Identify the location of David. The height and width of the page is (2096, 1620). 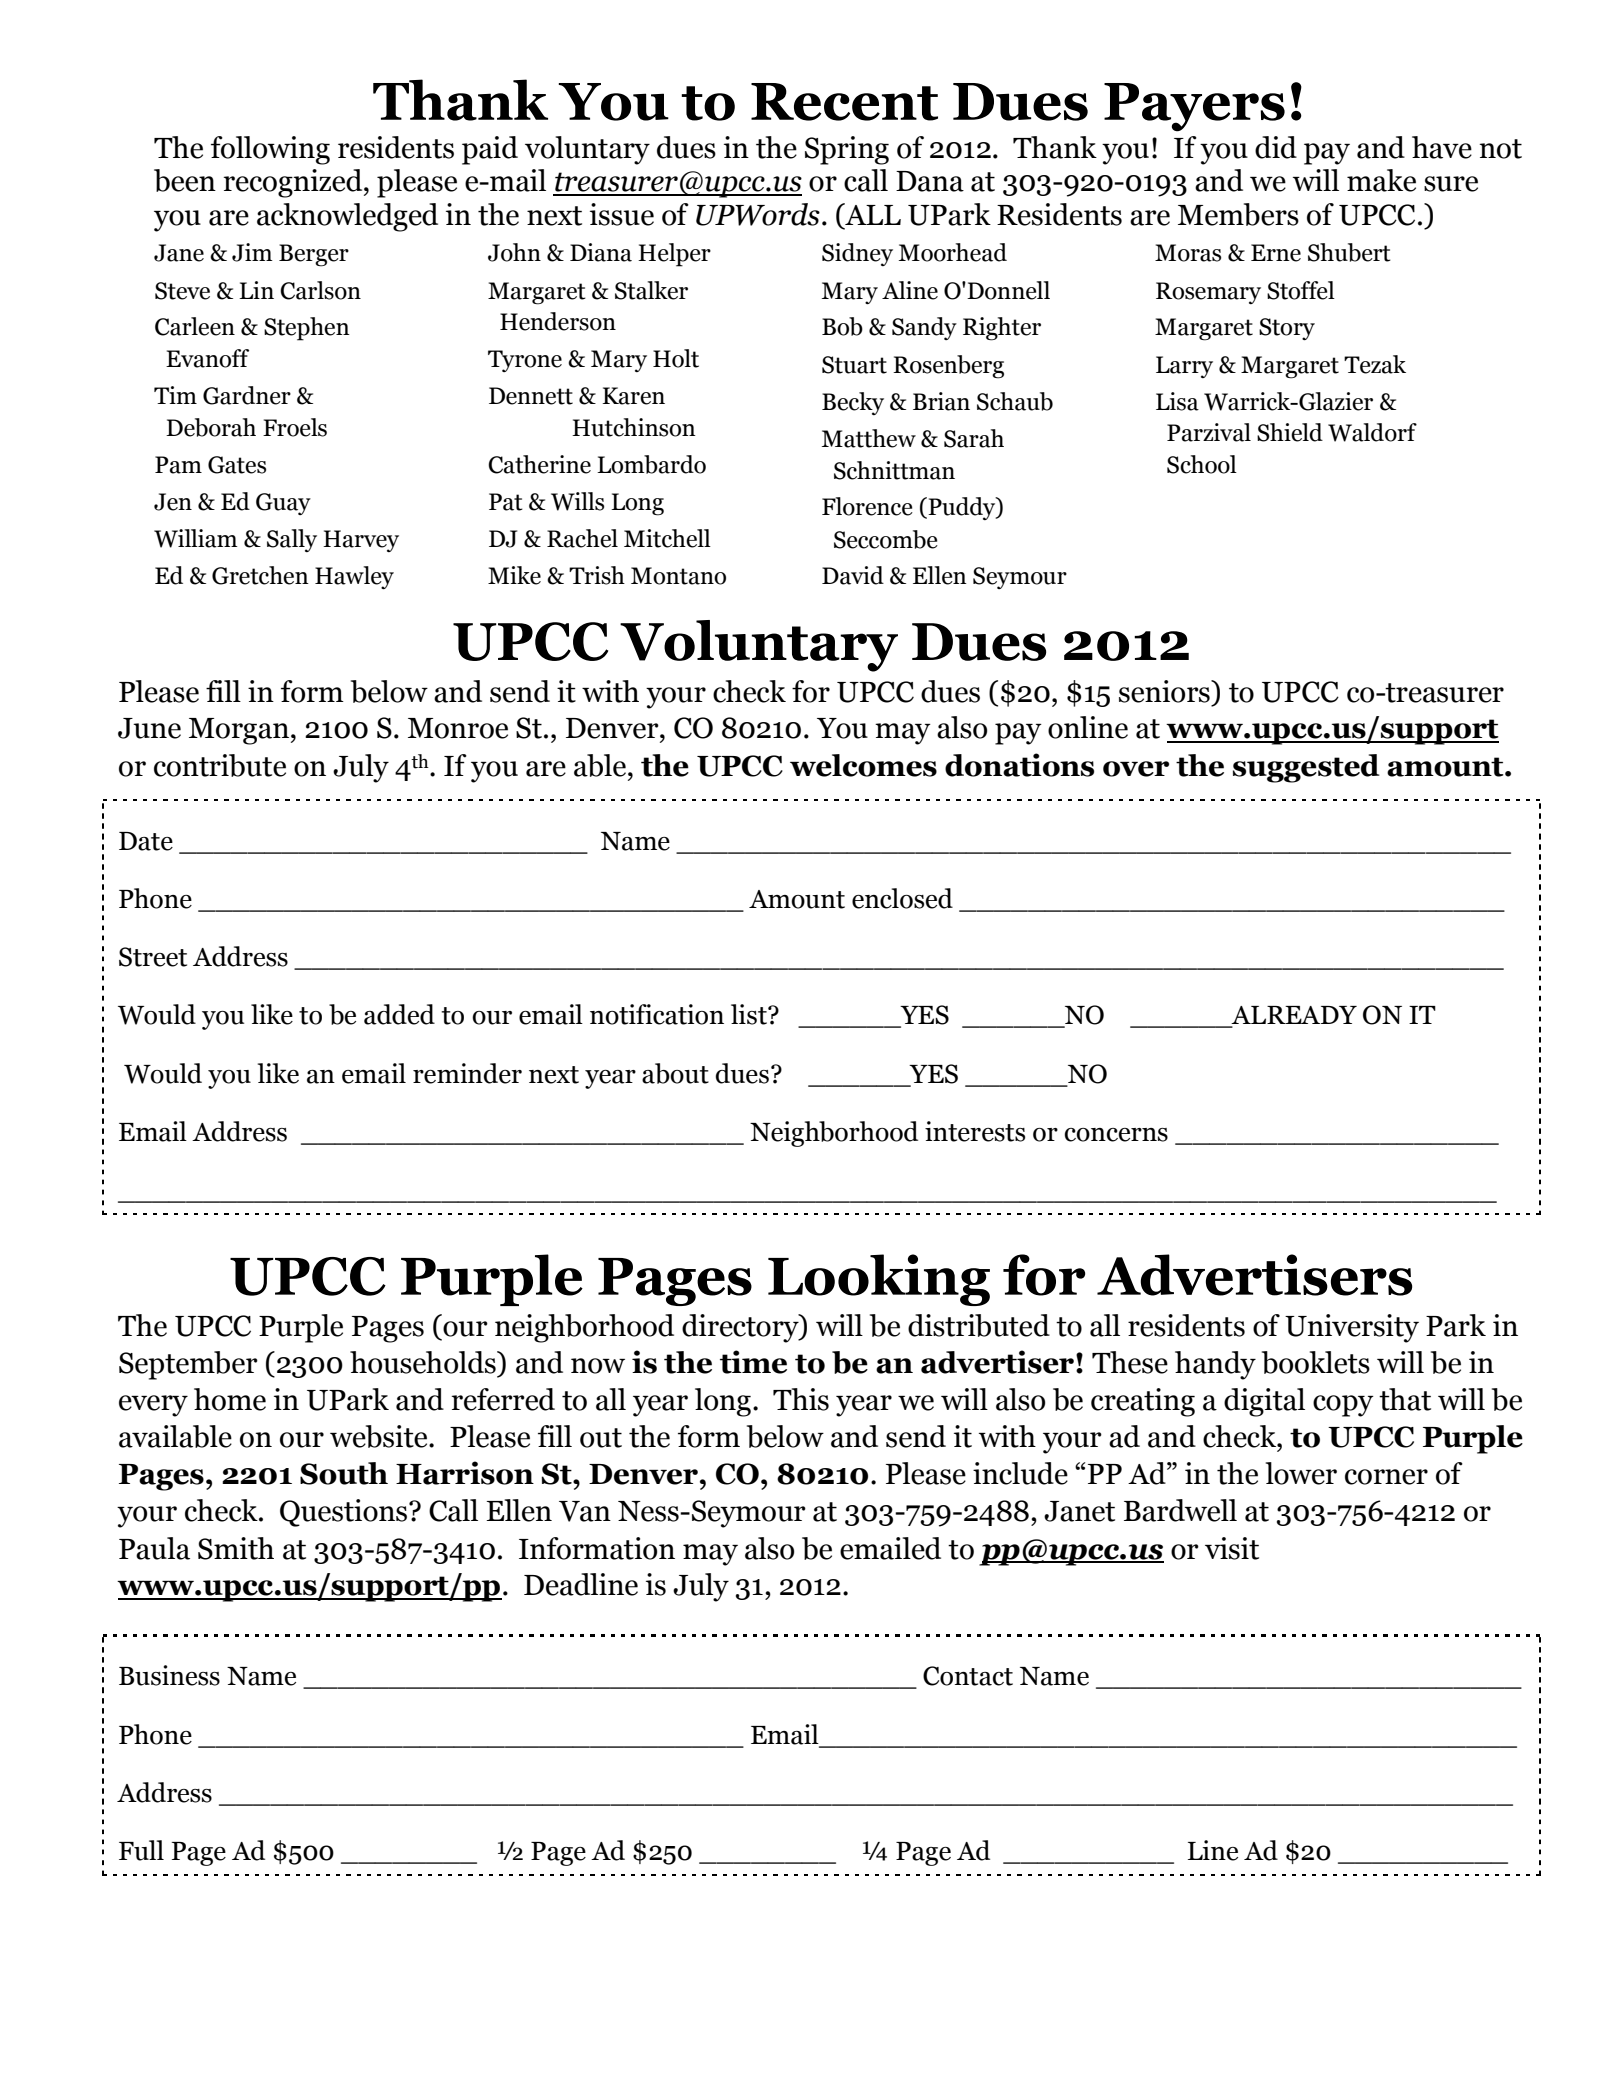
(853, 575).
